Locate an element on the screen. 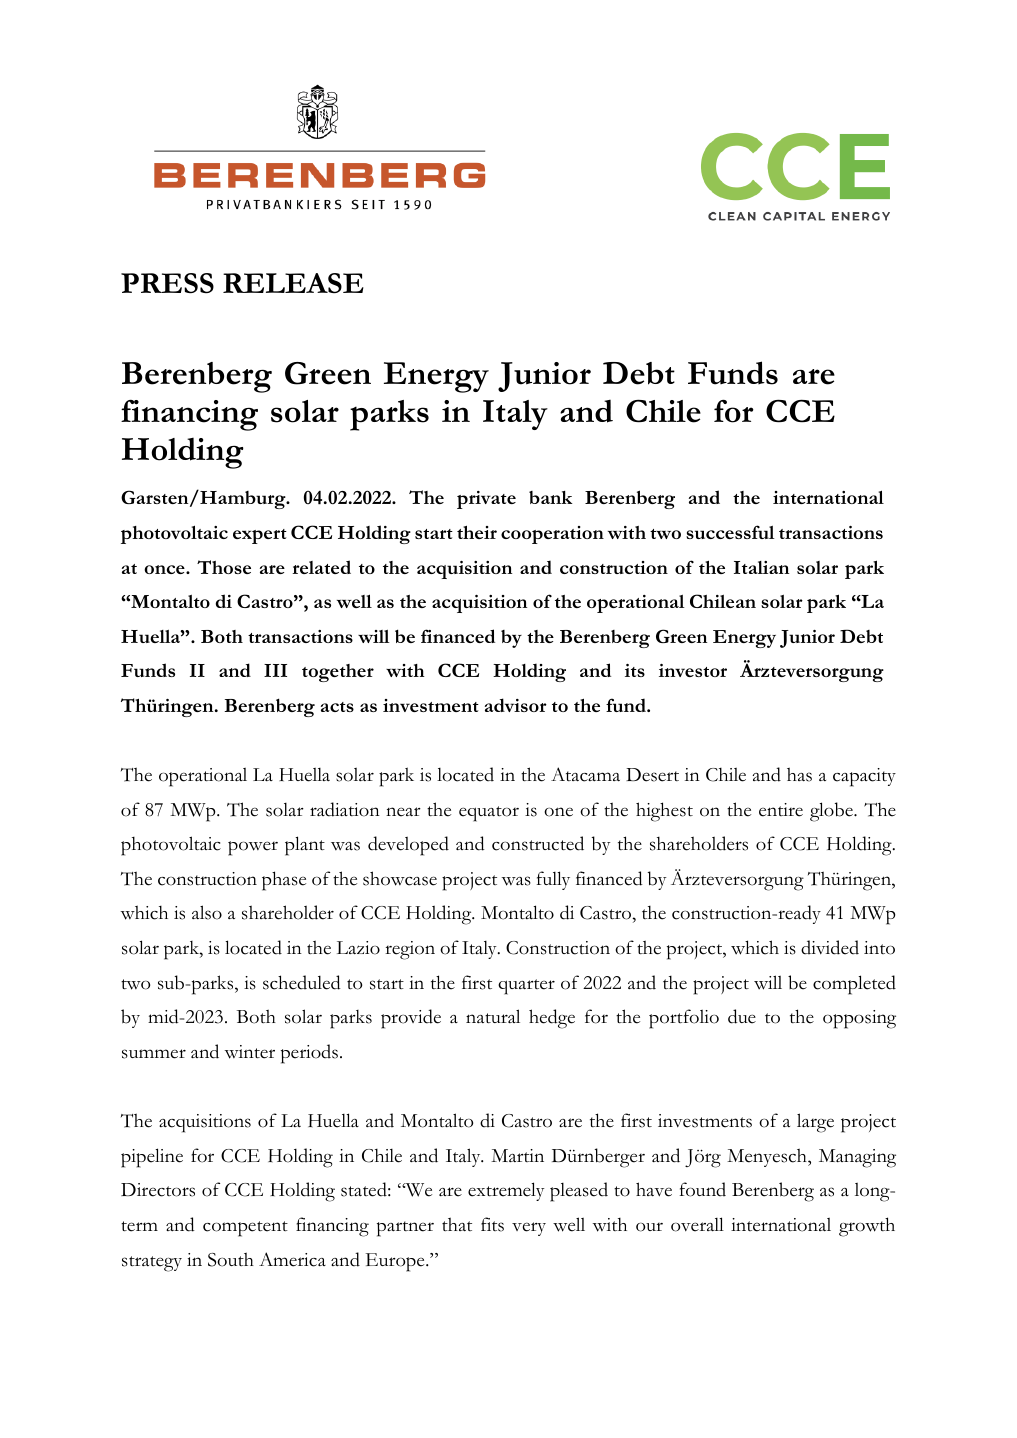 Image resolution: width=1017 pixels, height=1438 pixels. competent is located at coordinates (245, 1229).
